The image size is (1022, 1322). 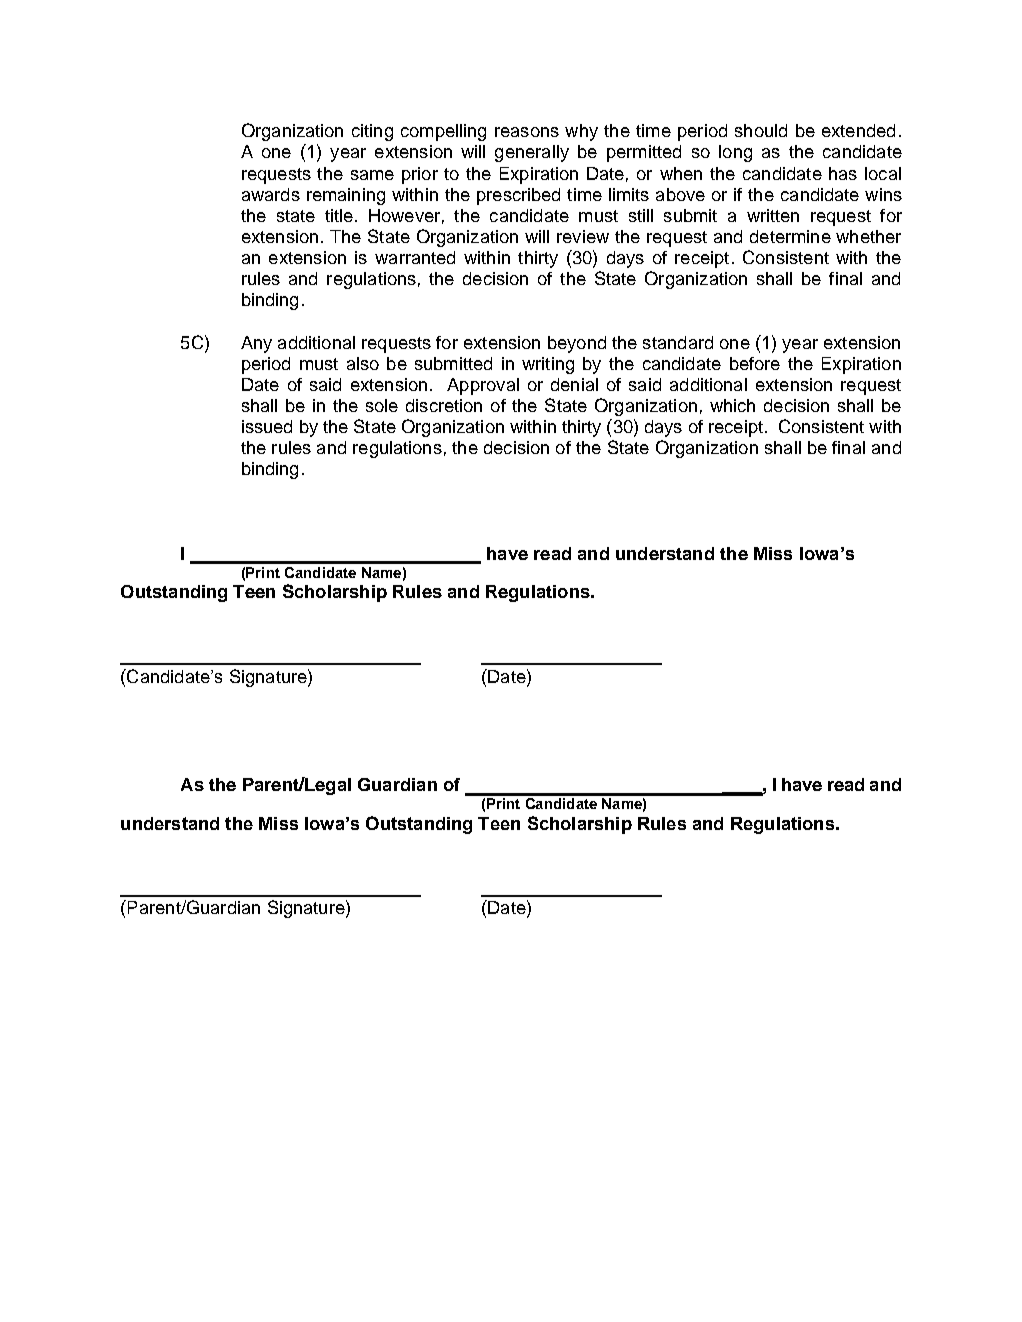 What do you see at coordinates (581, 132) in the screenshot?
I see `why` at bounding box center [581, 132].
